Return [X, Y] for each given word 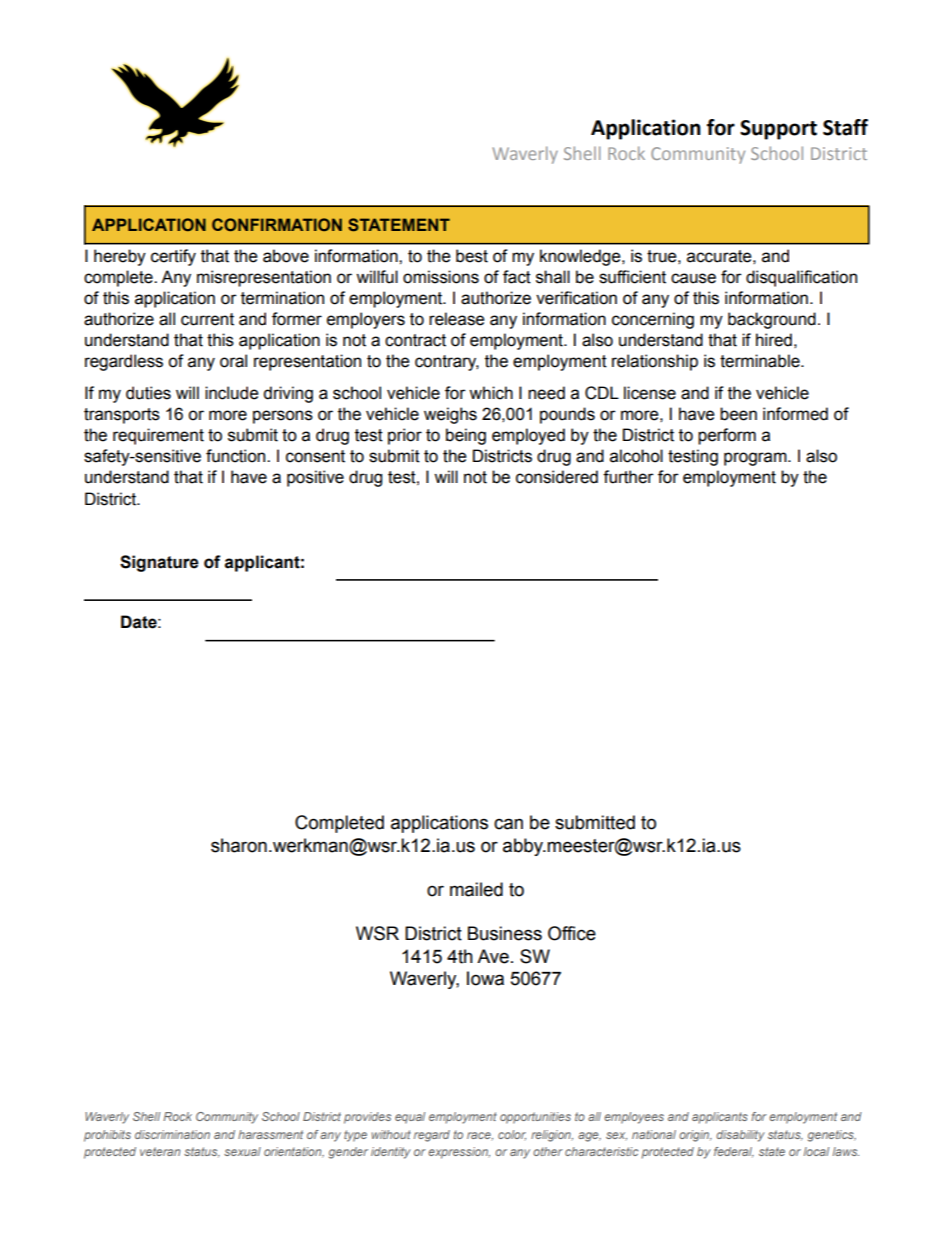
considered [557, 477]
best [472, 256]
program [756, 459]
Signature [159, 563]
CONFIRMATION [277, 224]
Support [778, 130]
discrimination [172, 1134]
